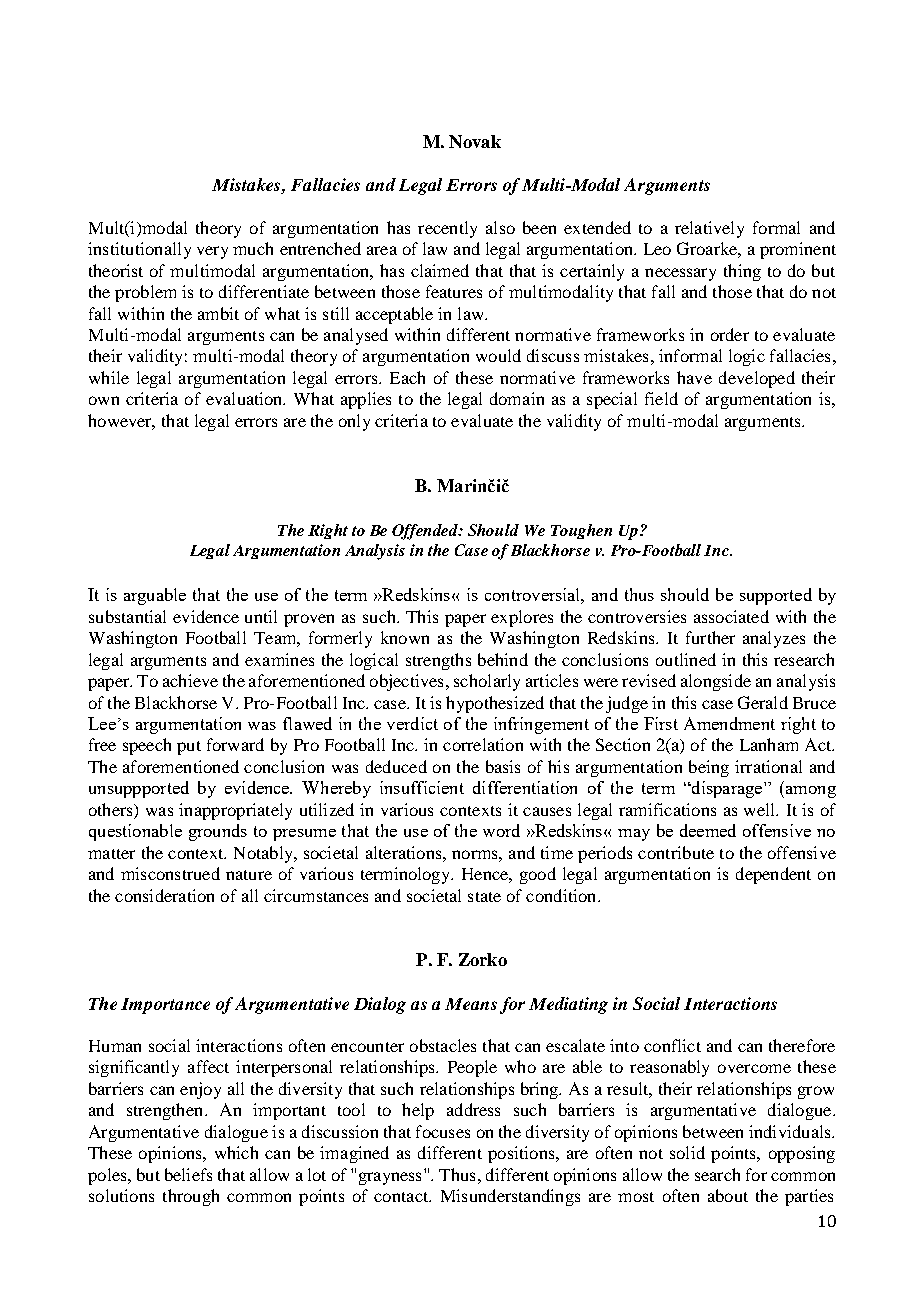  I want to click on relatively, so click(709, 229).
